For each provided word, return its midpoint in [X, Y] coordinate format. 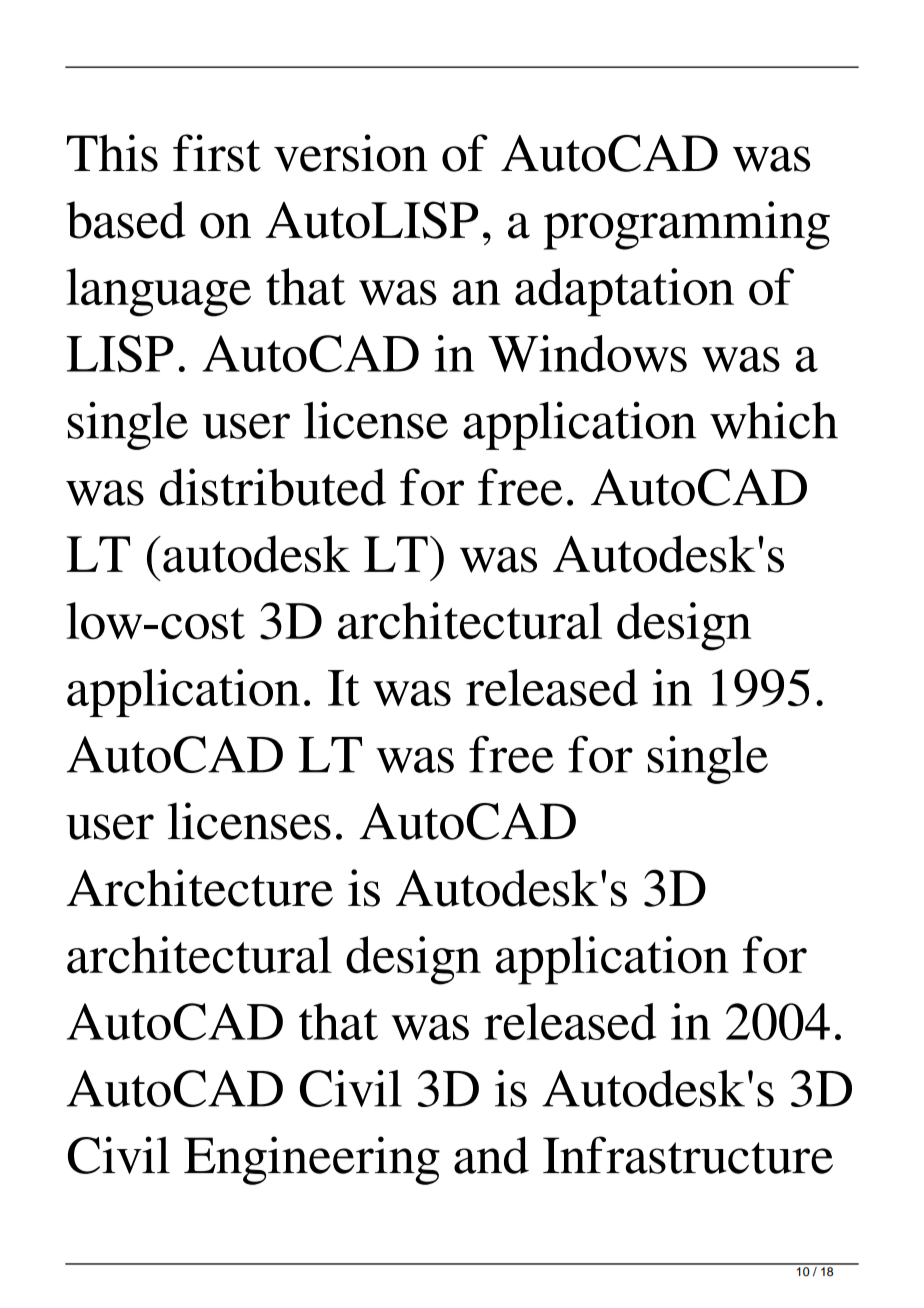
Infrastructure [688, 1155]
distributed [273, 487]
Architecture [200, 888]
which [774, 420]
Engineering [312, 1160]
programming [687, 225]
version [351, 153]
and [491, 1155]
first [217, 153]
